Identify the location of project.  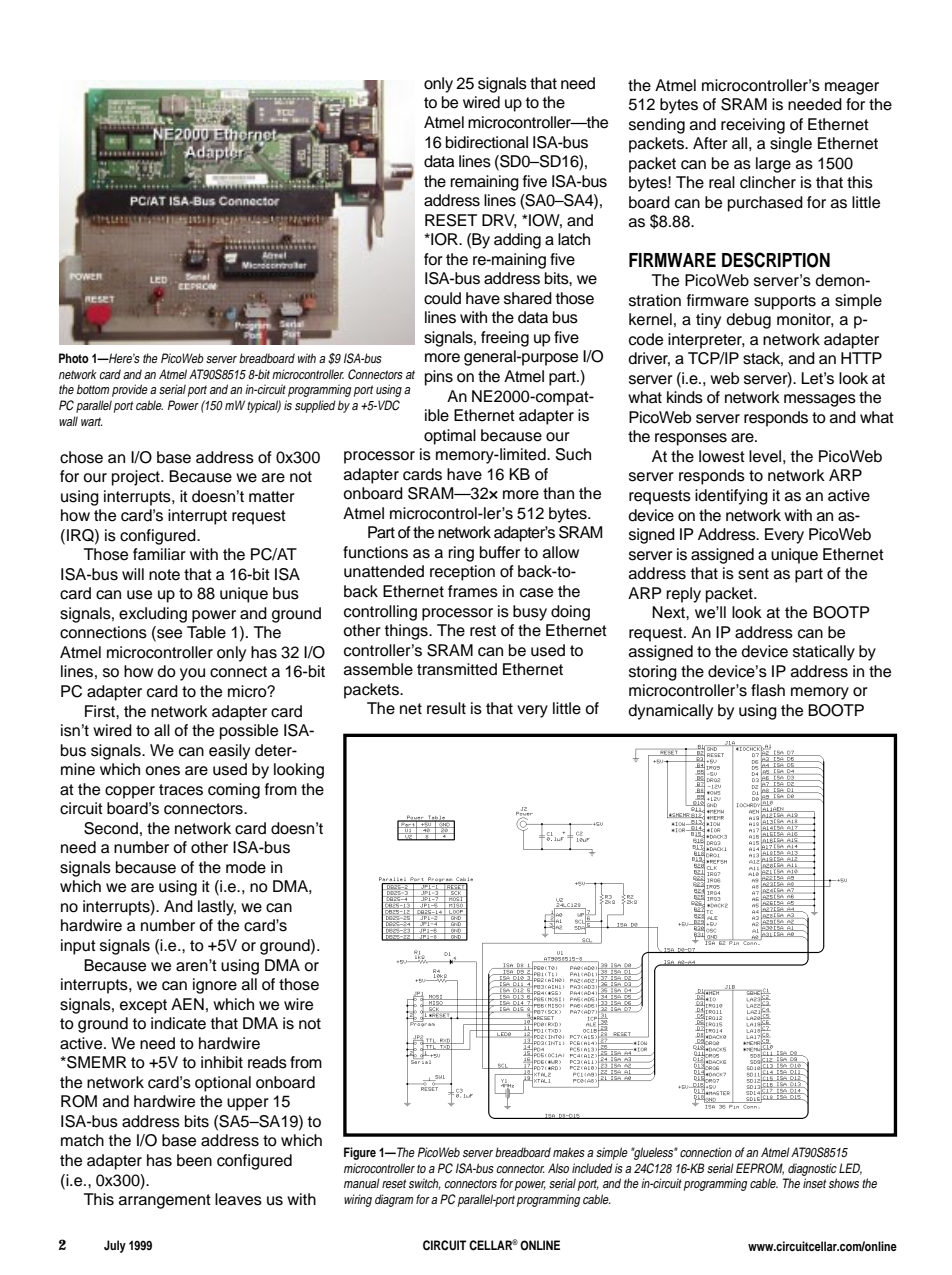
(137, 478).
